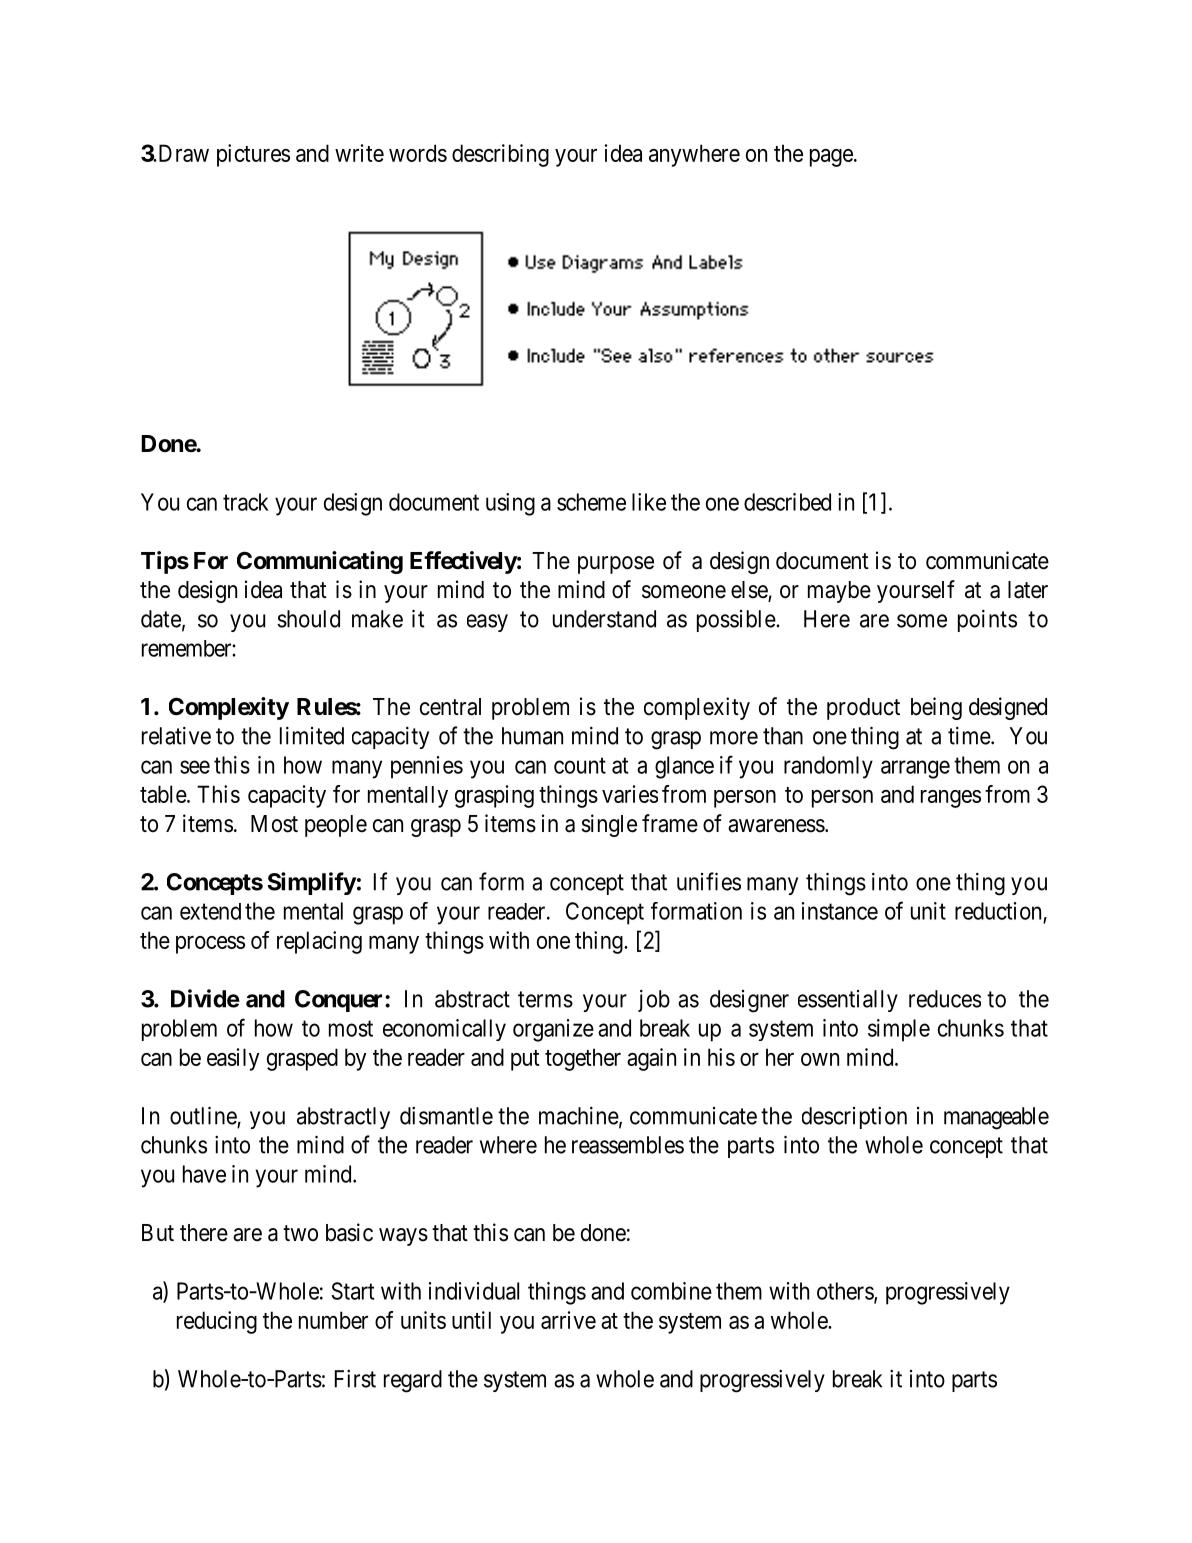  What do you see at coordinates (580, 765) in the screenshot?
I see `count` at bounding box center [580, 765].
